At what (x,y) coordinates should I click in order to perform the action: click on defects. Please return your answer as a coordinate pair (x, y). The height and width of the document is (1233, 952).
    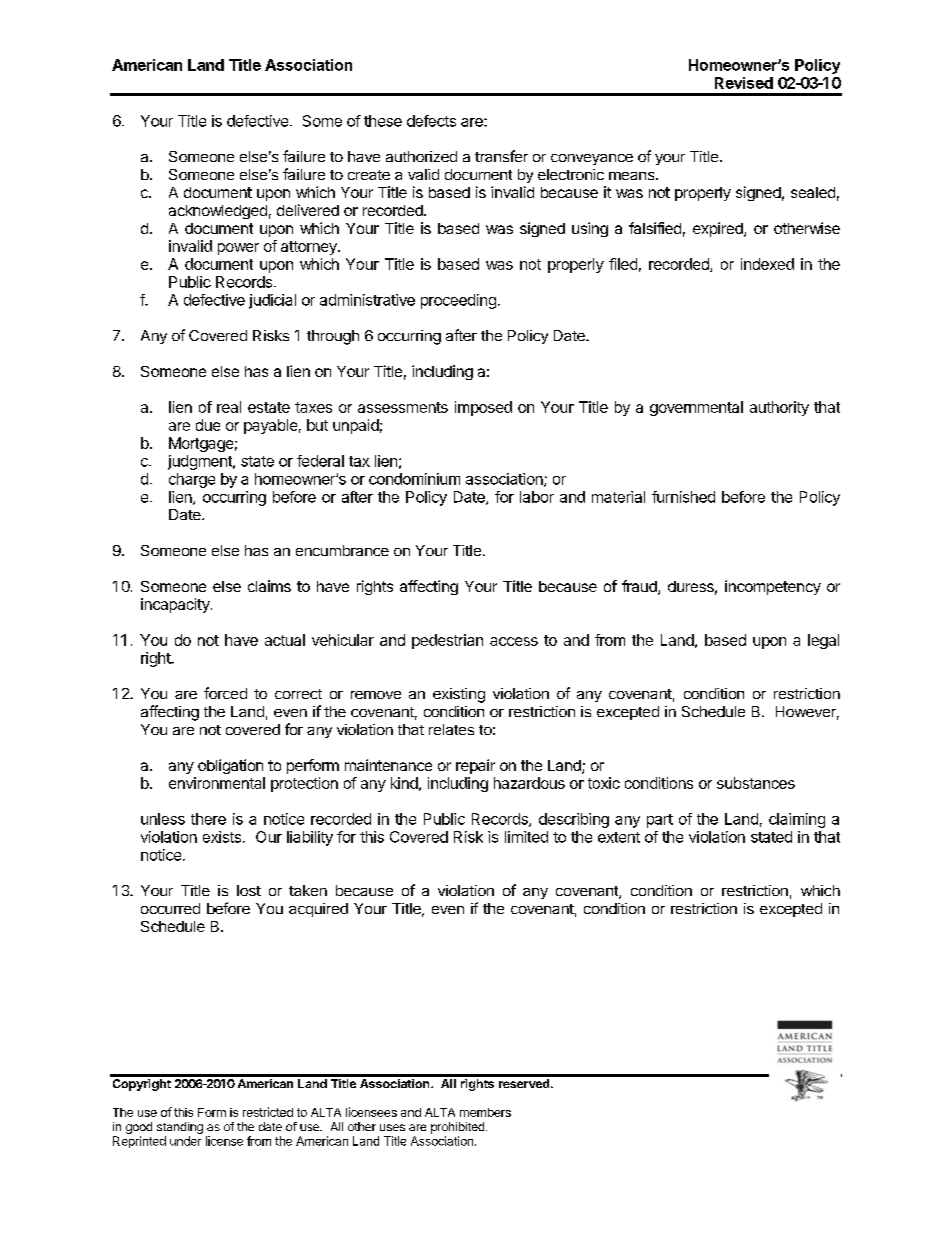
    Looking at the image, I should click on (431, 121).
